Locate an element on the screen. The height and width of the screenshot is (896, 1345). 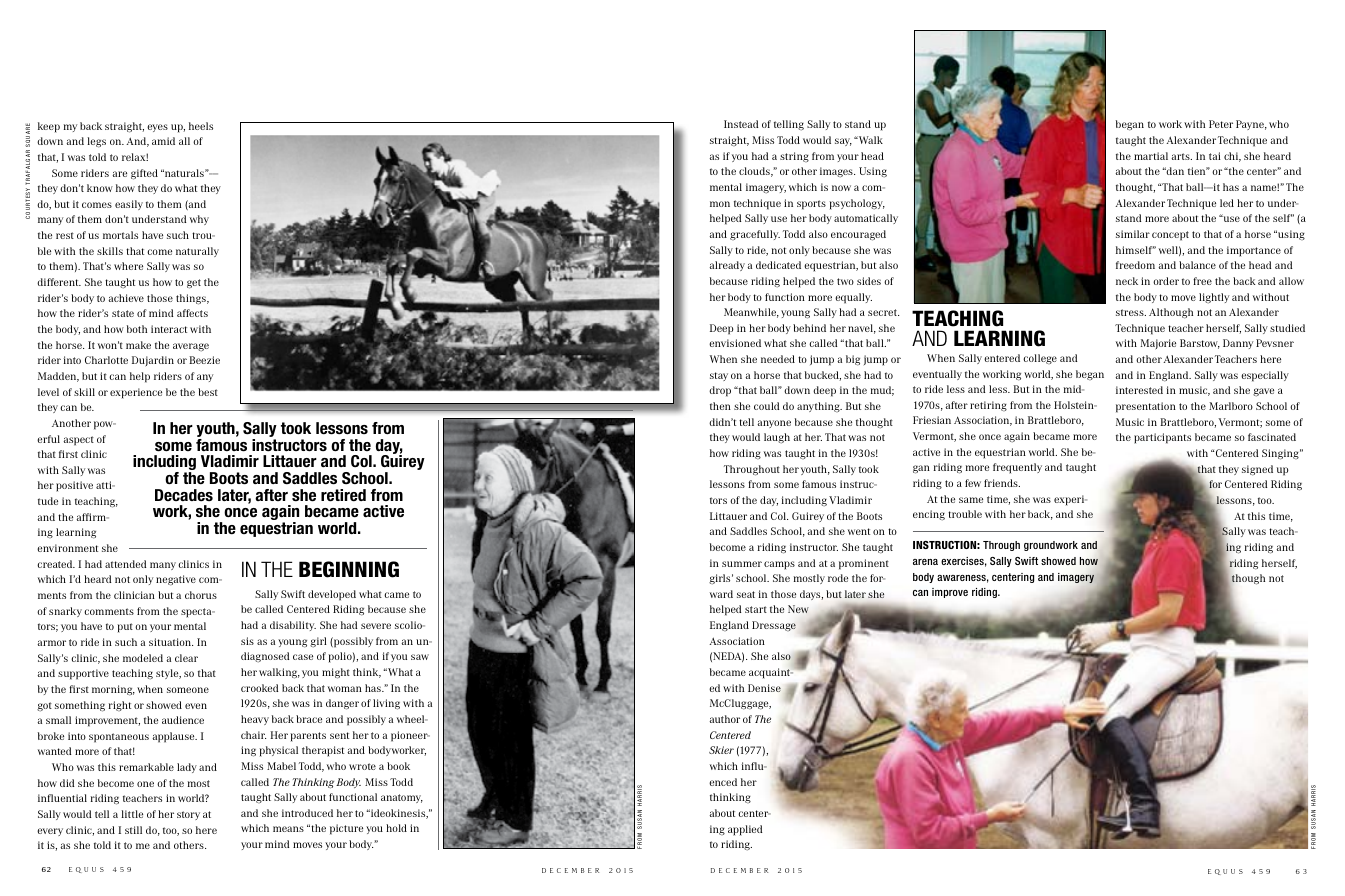
Skier is located at coordinates (721, 750).
